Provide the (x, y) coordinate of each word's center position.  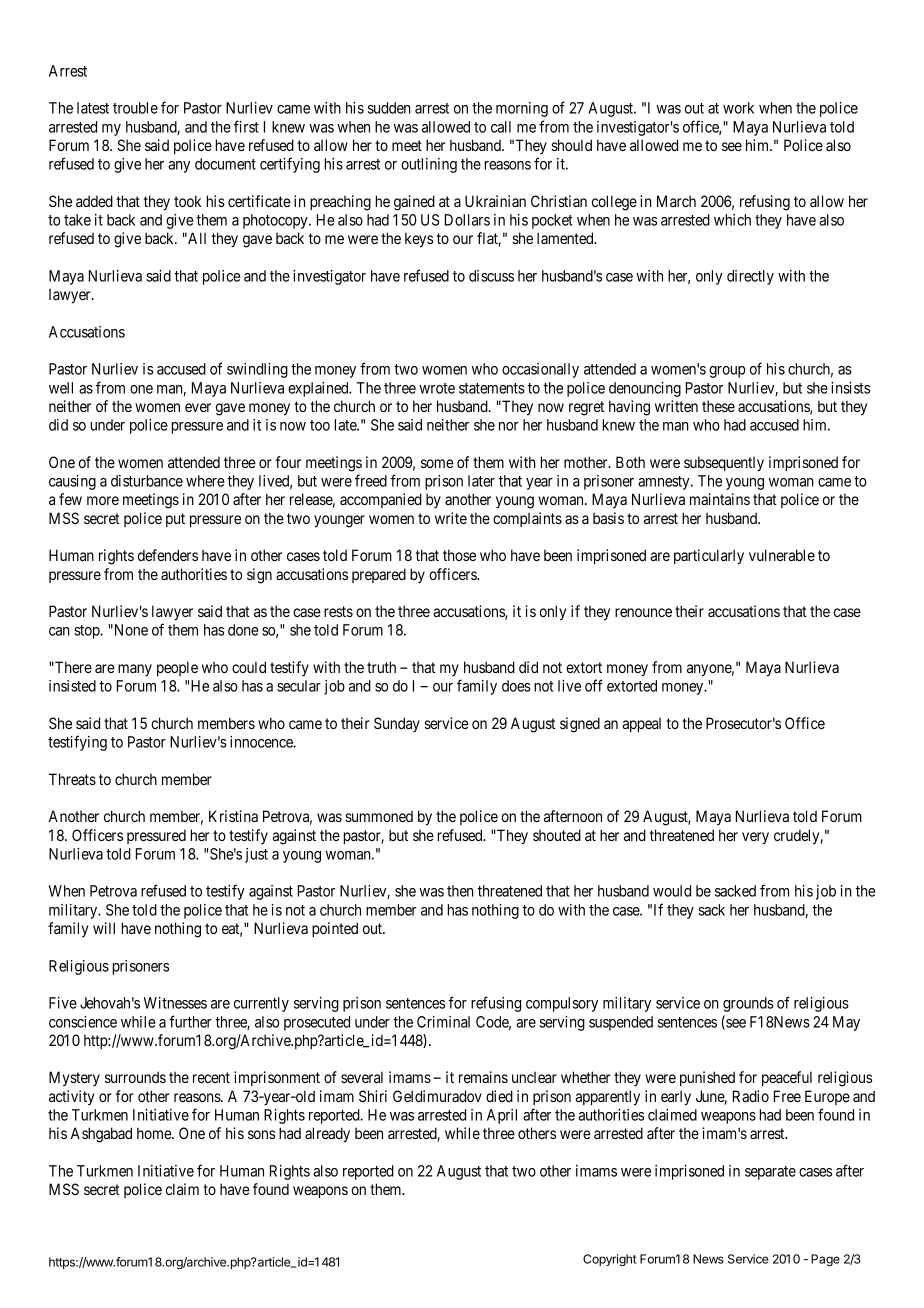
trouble (135, 108)
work (738, 108)
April (502, 1116)
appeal (641, 724)
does (516, 686)
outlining (429, 165)
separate (770, 1173)
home (155, 1133)
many (135, 670)
